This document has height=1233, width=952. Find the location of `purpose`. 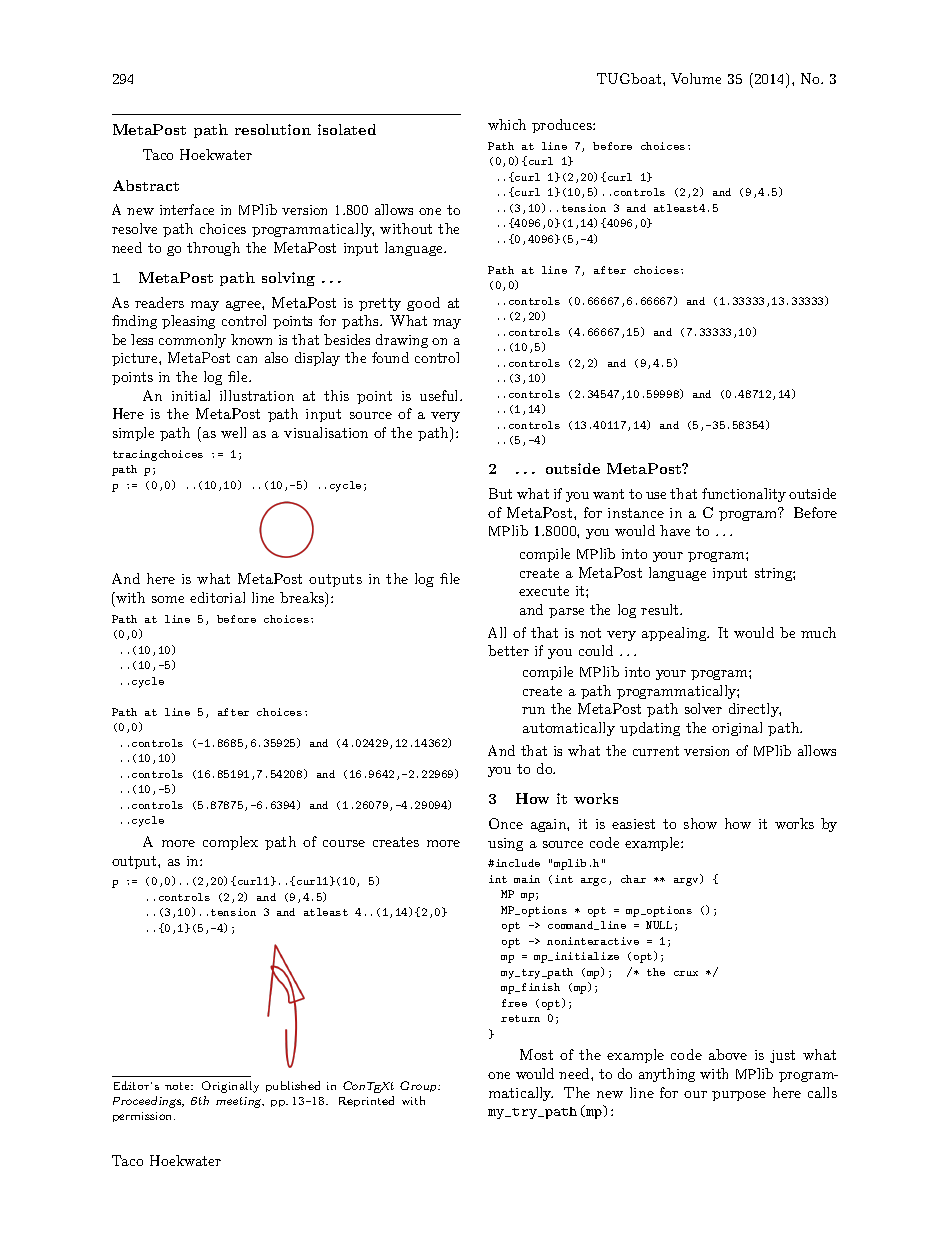

purpose is located at coordinates (739, 1096).
